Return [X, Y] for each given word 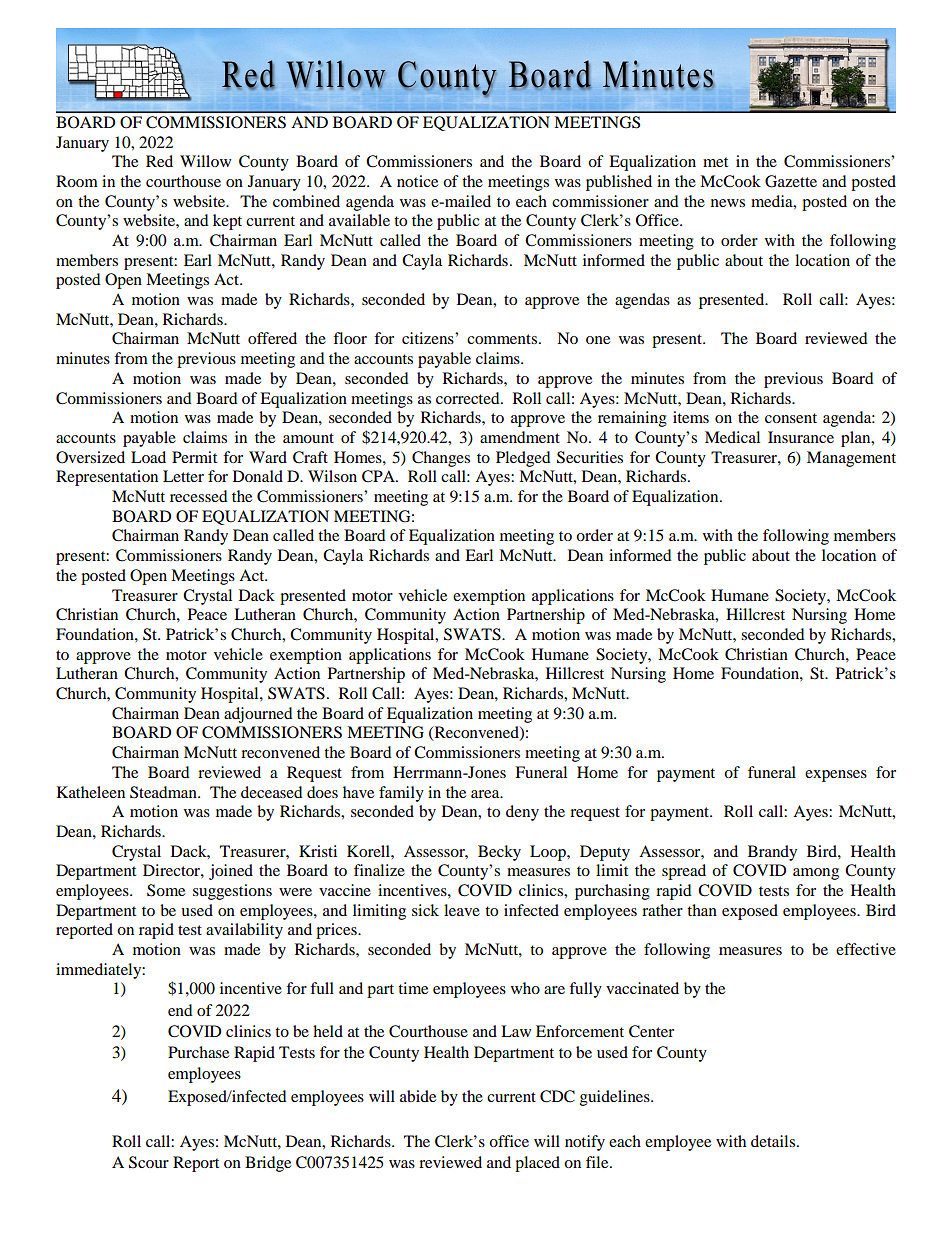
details [773, 1141]
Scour [149, 1162]
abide [418, 1096]
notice [417, 181]
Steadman [164, 792]
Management [851, 459]
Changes [441, 459]
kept [227, 222]
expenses [836, 776]
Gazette [791, 181]
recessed [199, 496]
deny [522, 813]
